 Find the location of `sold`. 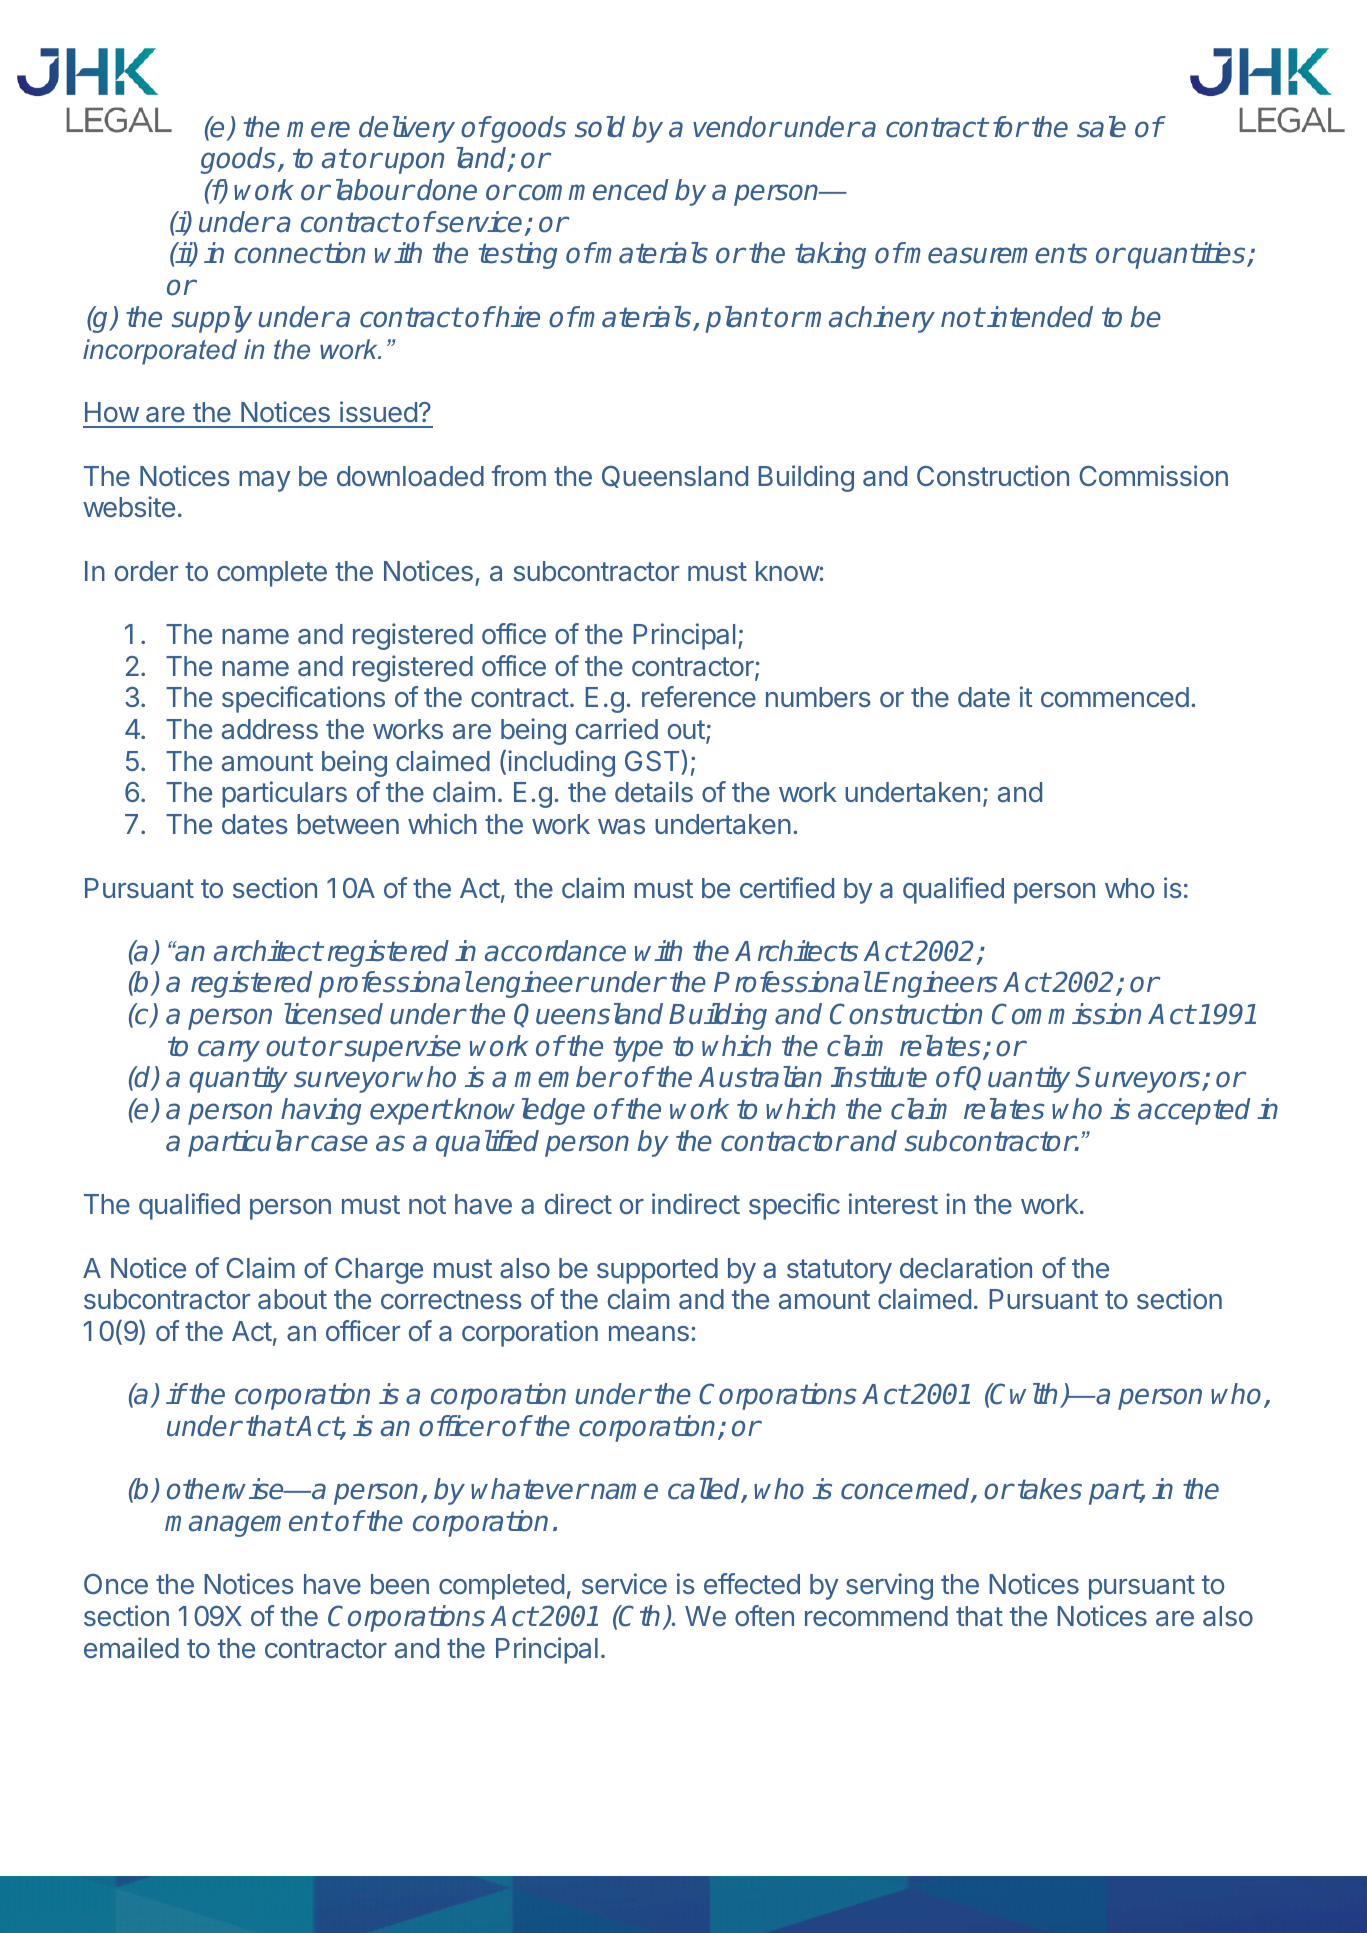

sold is located at coordinates (600, 127).
